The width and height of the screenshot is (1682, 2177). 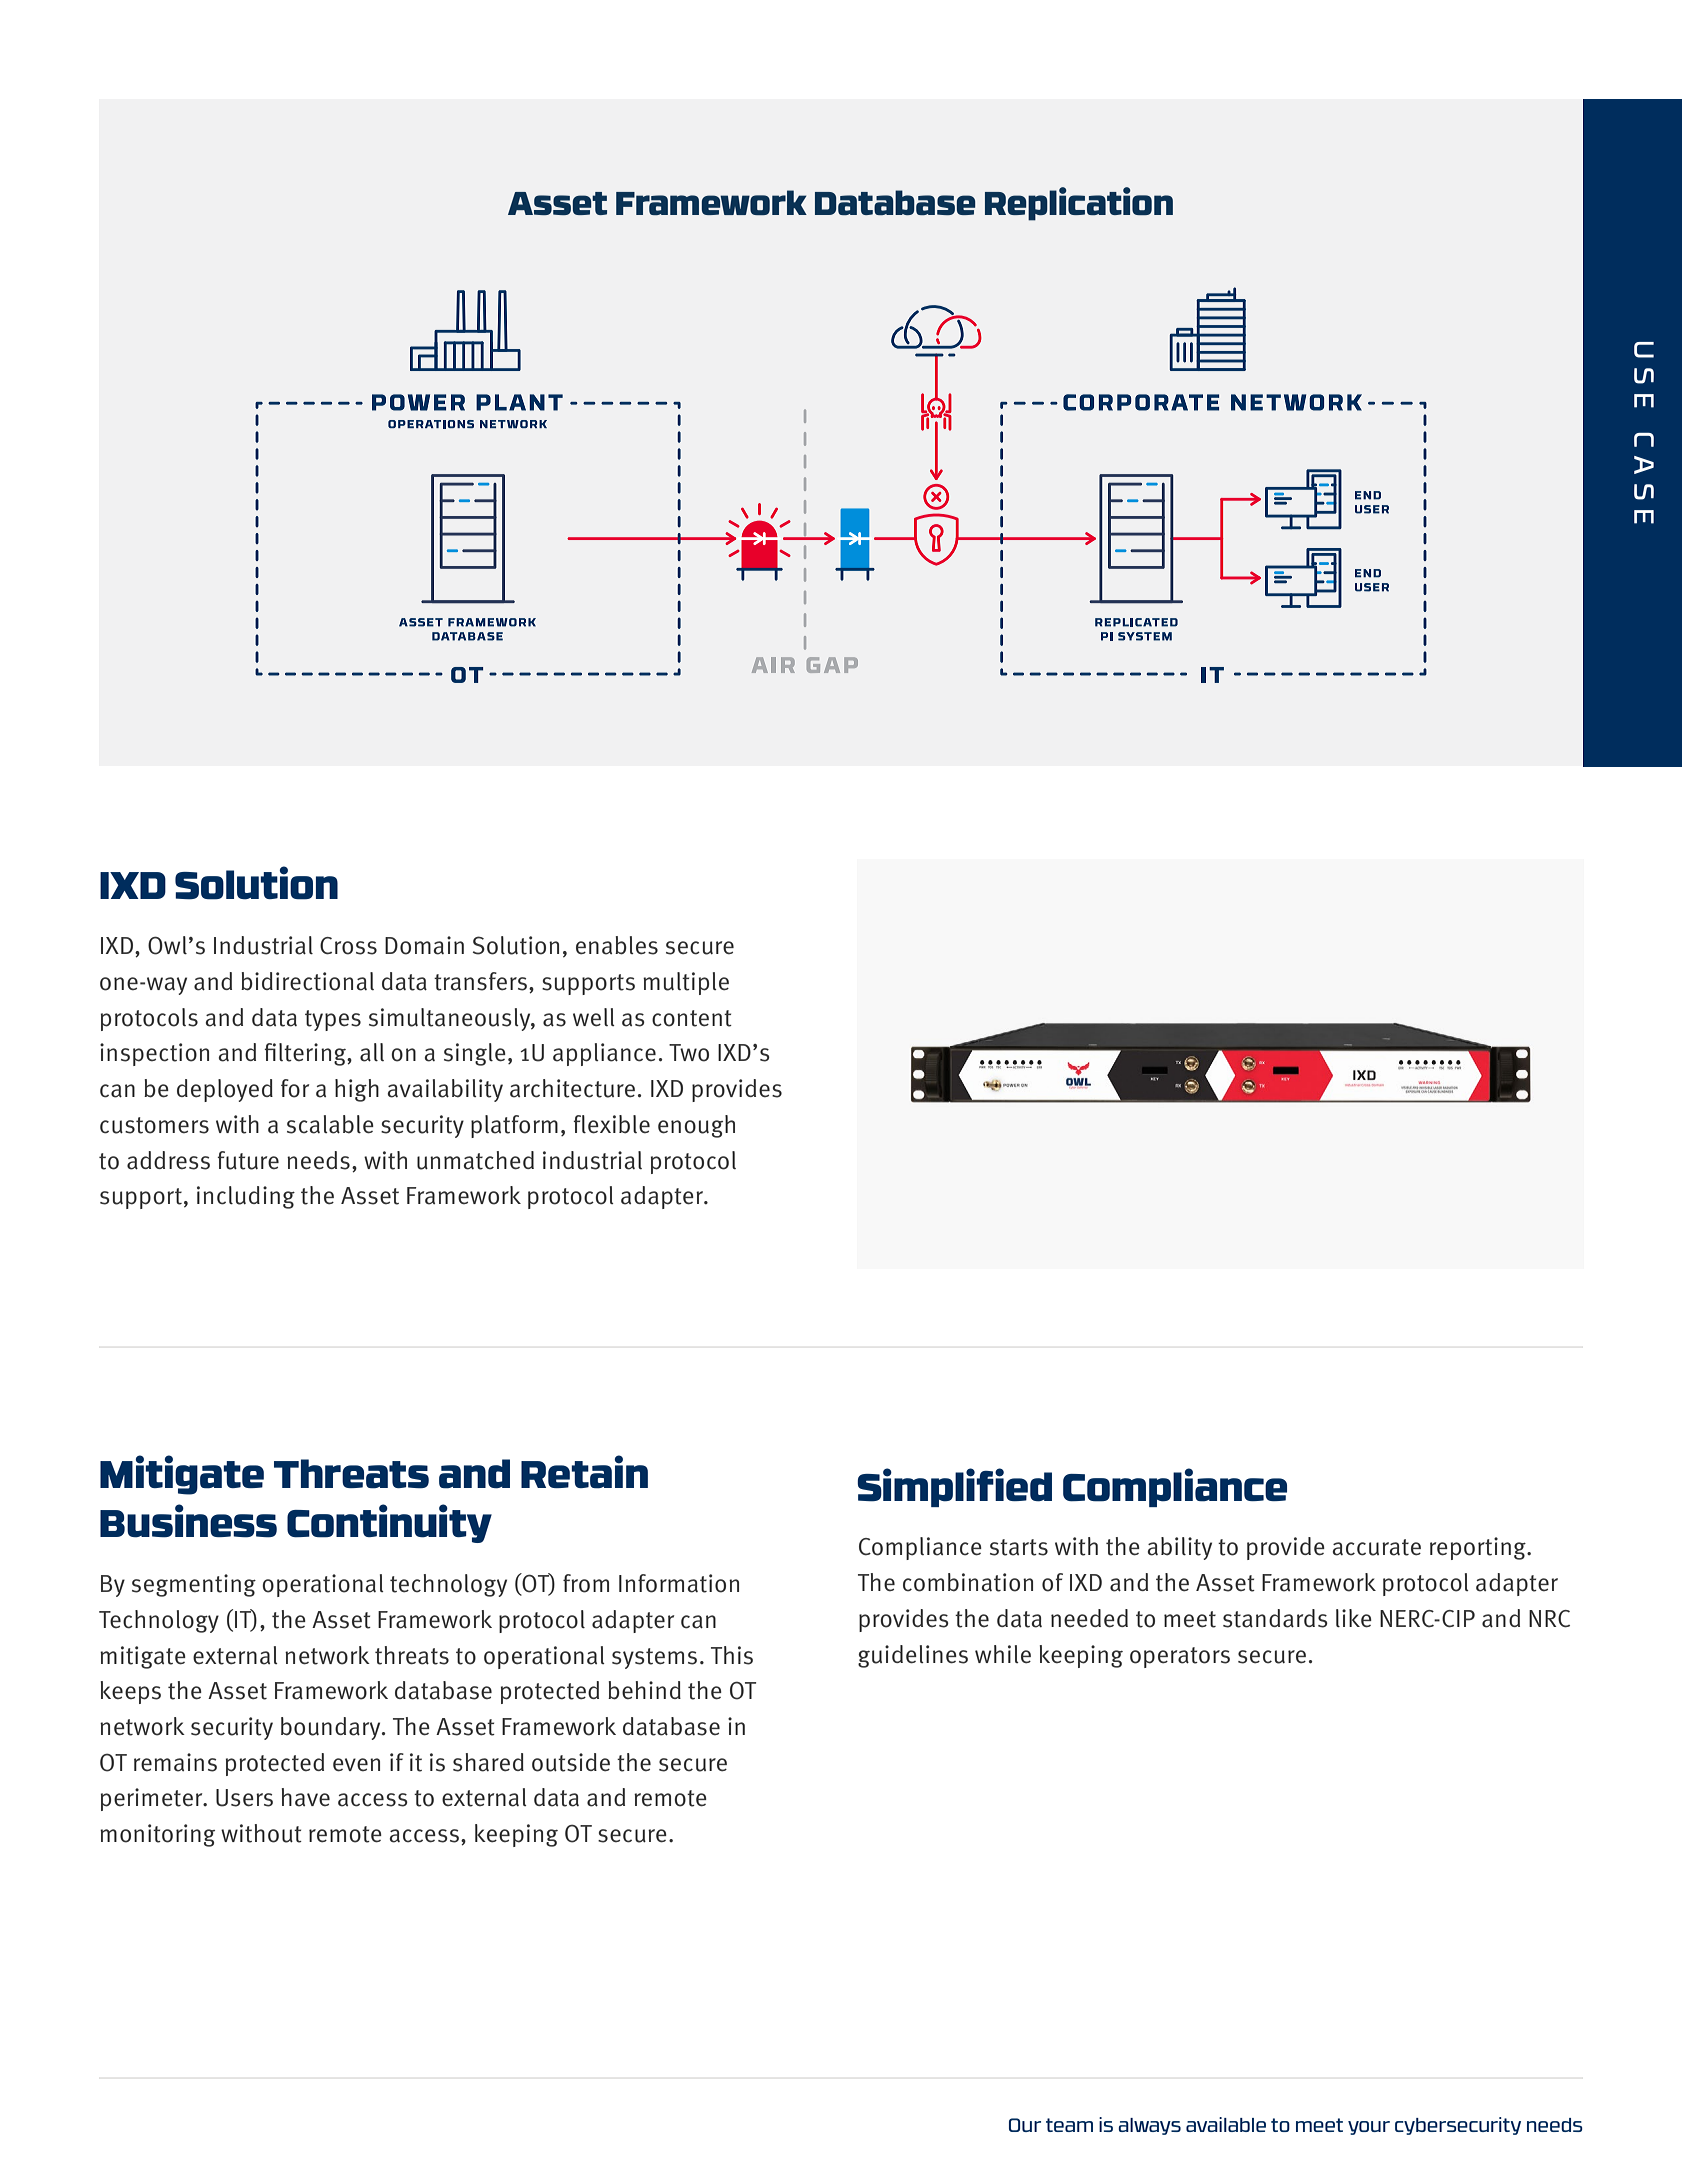 What do you see at coordinates (1376, 1547) in the screenshot?
I see `accurate` at bounding box center [1376, 1547].
